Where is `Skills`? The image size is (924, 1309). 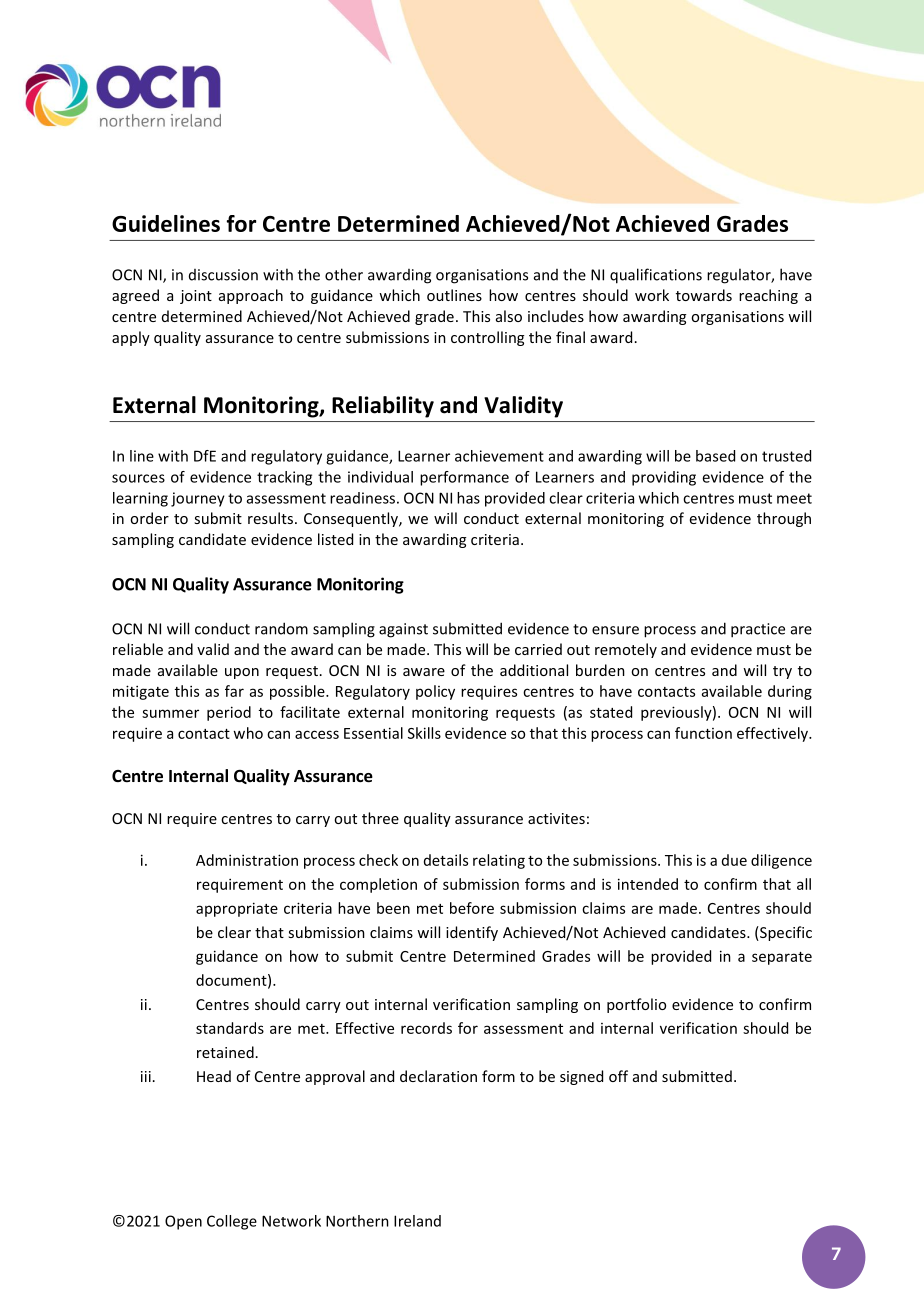
Skills is located at coordinates (424, 733).
